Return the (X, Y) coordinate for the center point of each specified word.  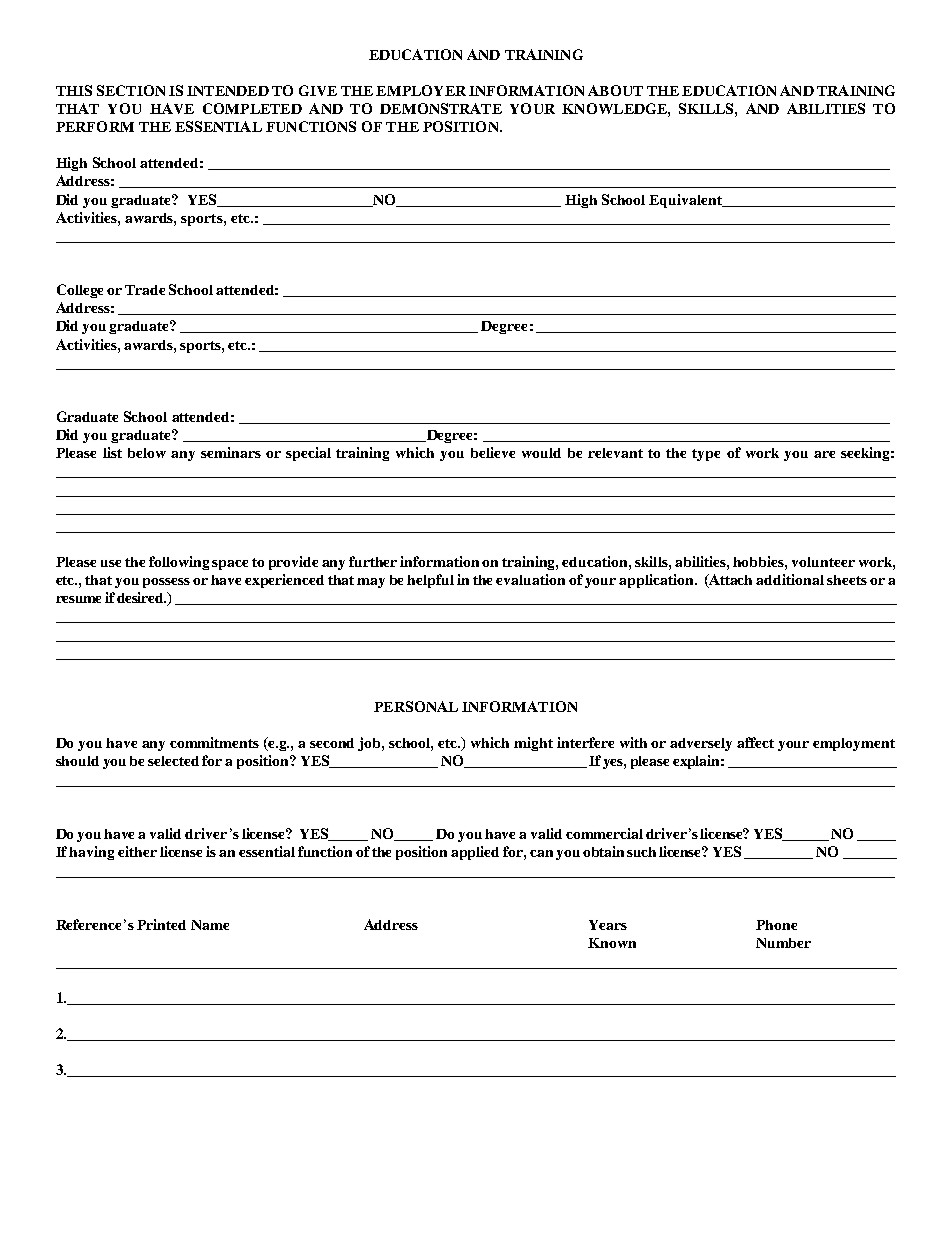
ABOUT (615, 90)
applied (475, 853)
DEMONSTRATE (441, 108)
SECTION (131, 90)
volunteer (823, 562)
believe (493, 452)
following (179, 563)
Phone (776, 925)
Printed (161, 924)
